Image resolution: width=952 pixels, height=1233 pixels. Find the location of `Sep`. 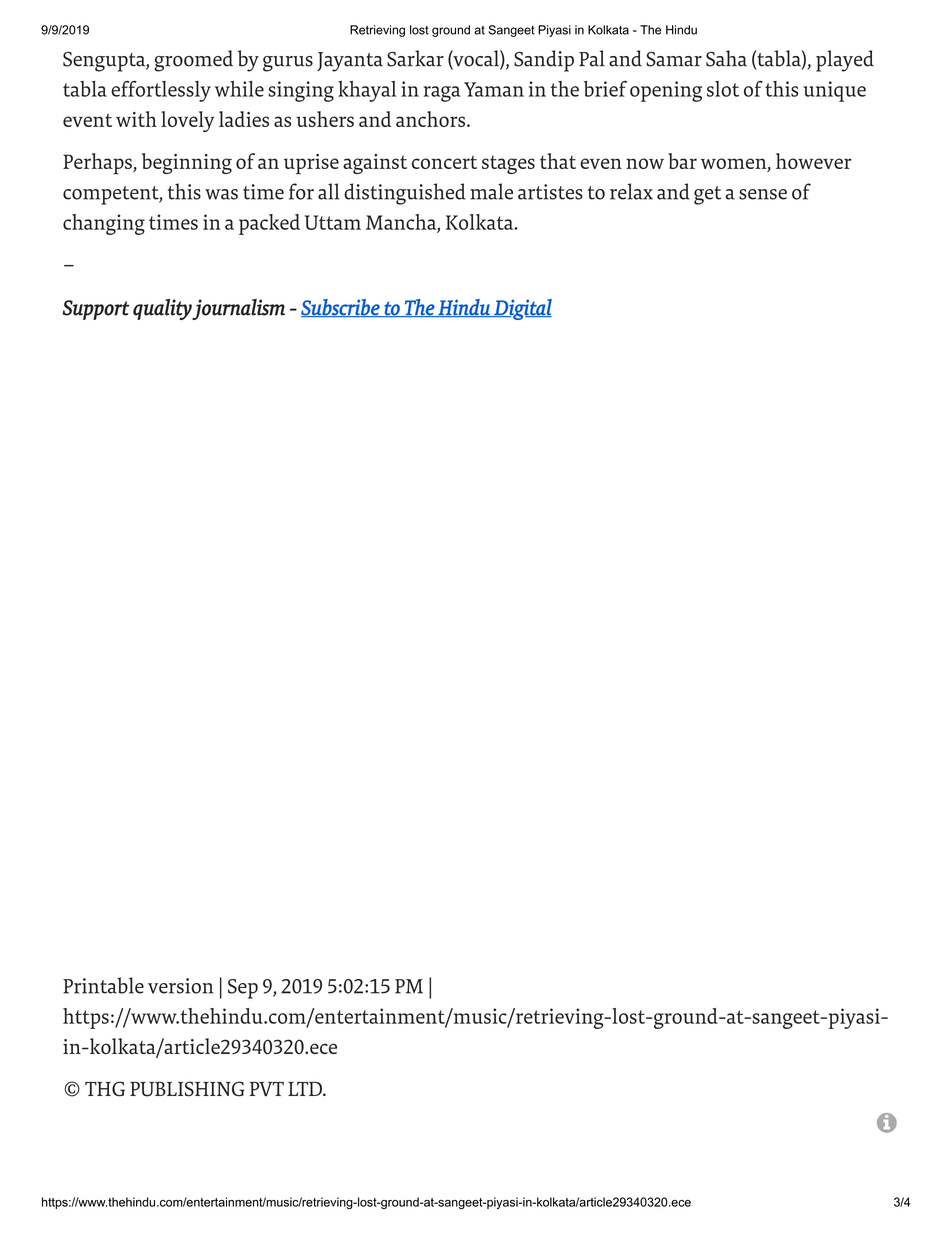

Sep is located at coordinates (243, 989).
